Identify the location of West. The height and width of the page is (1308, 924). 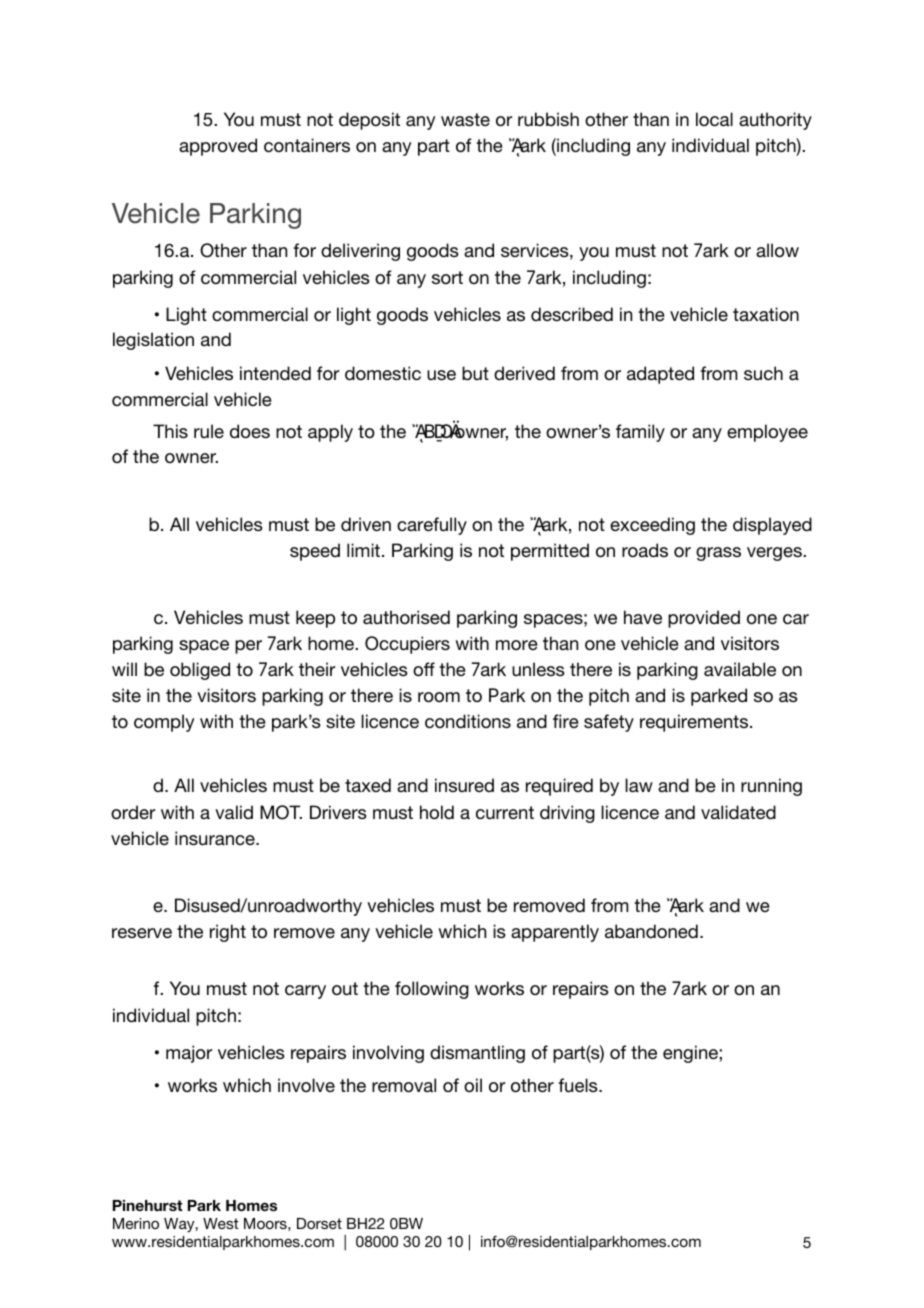
(220, 1223).
